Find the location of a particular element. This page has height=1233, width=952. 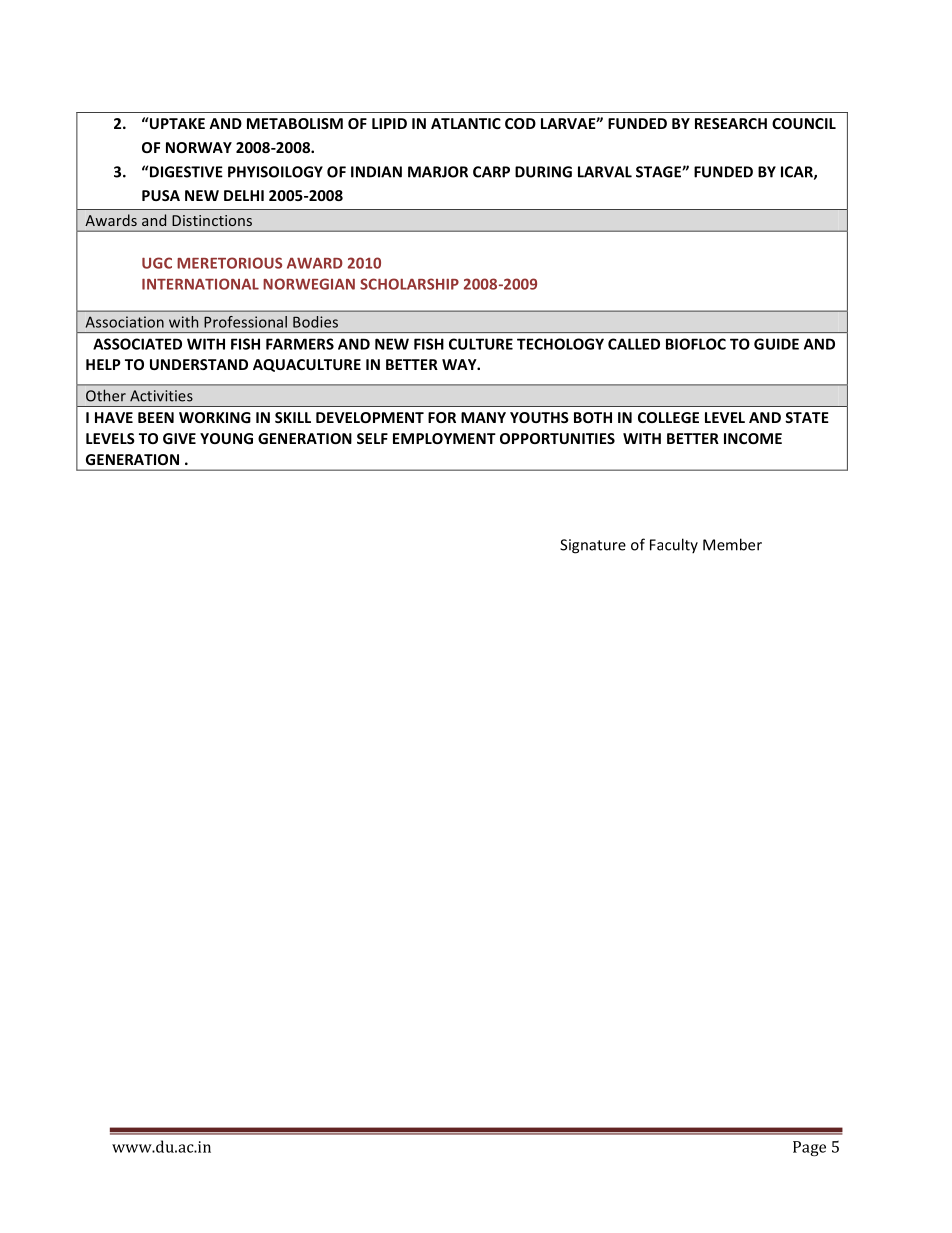

GIVE is located at coordinates (179, 438).
